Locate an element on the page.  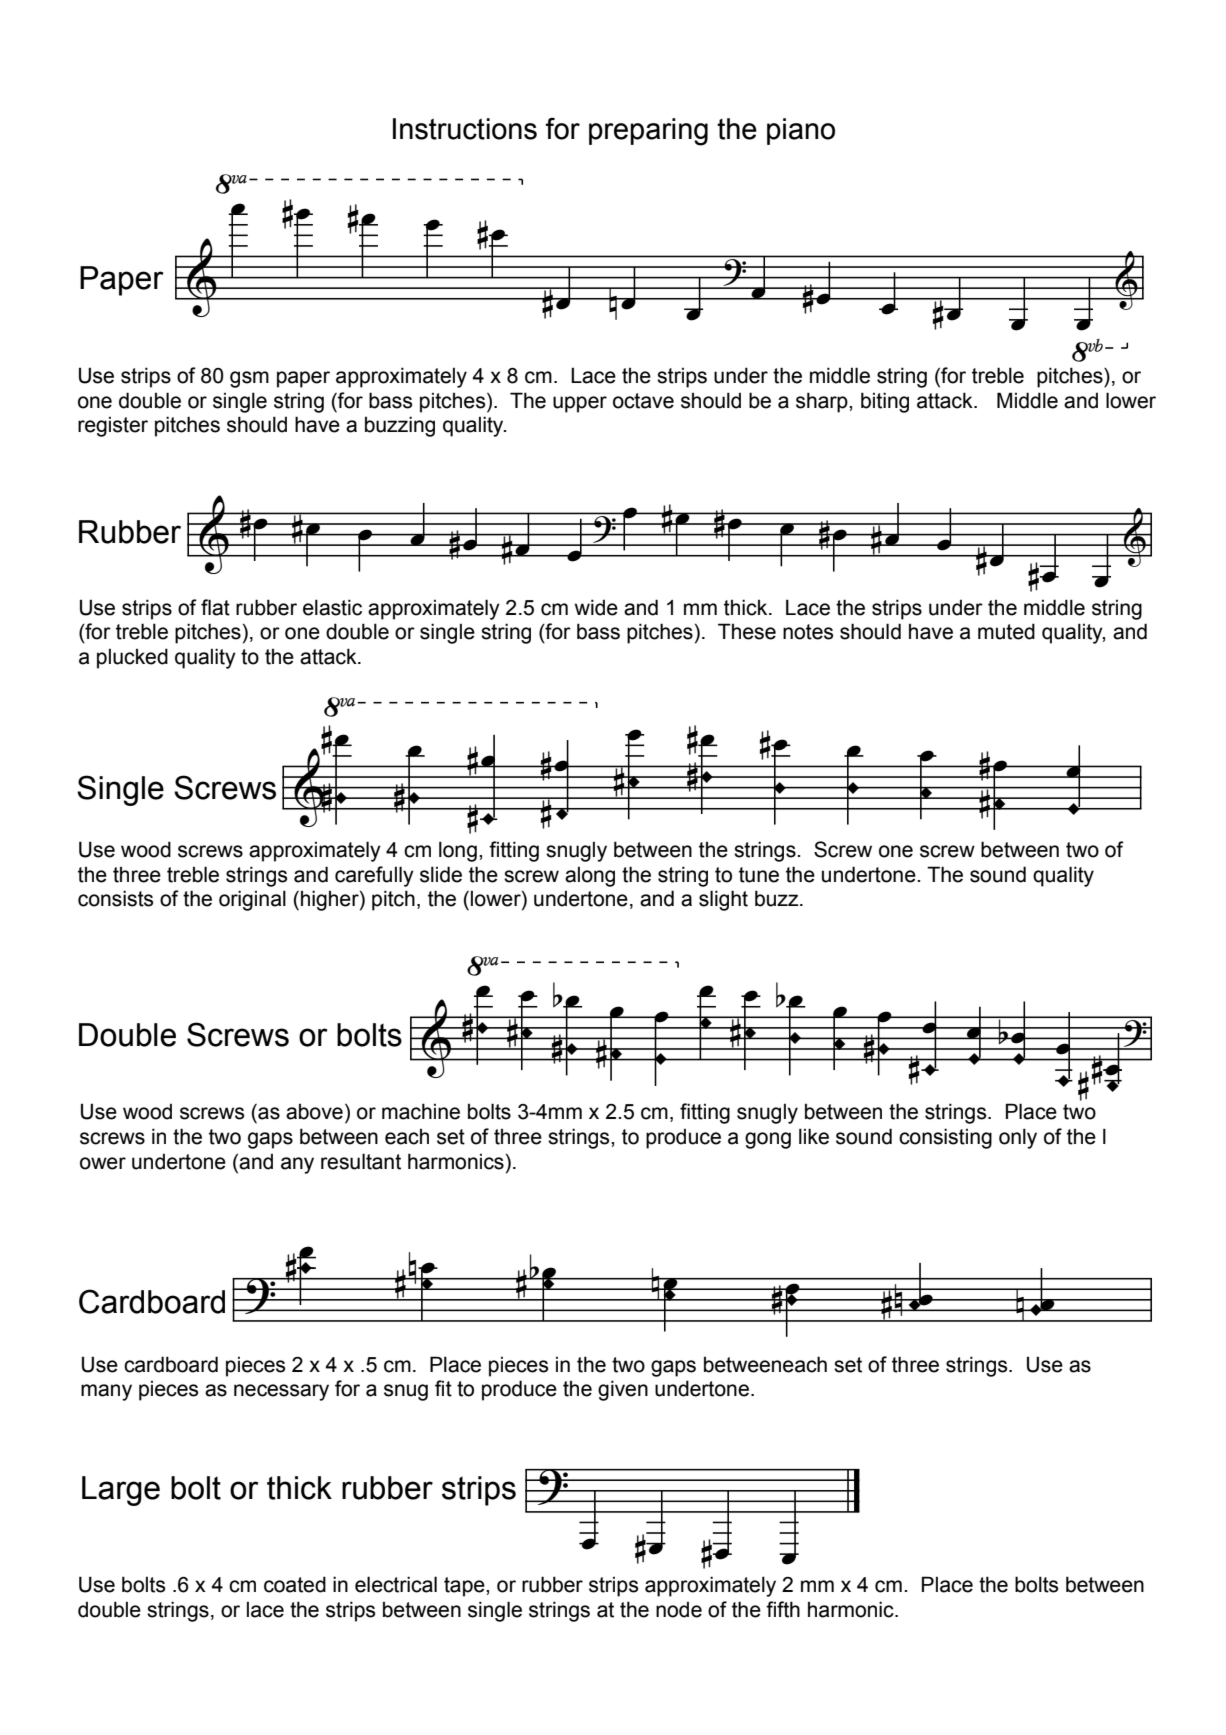
coated is located at coordinates (295, 1584).
